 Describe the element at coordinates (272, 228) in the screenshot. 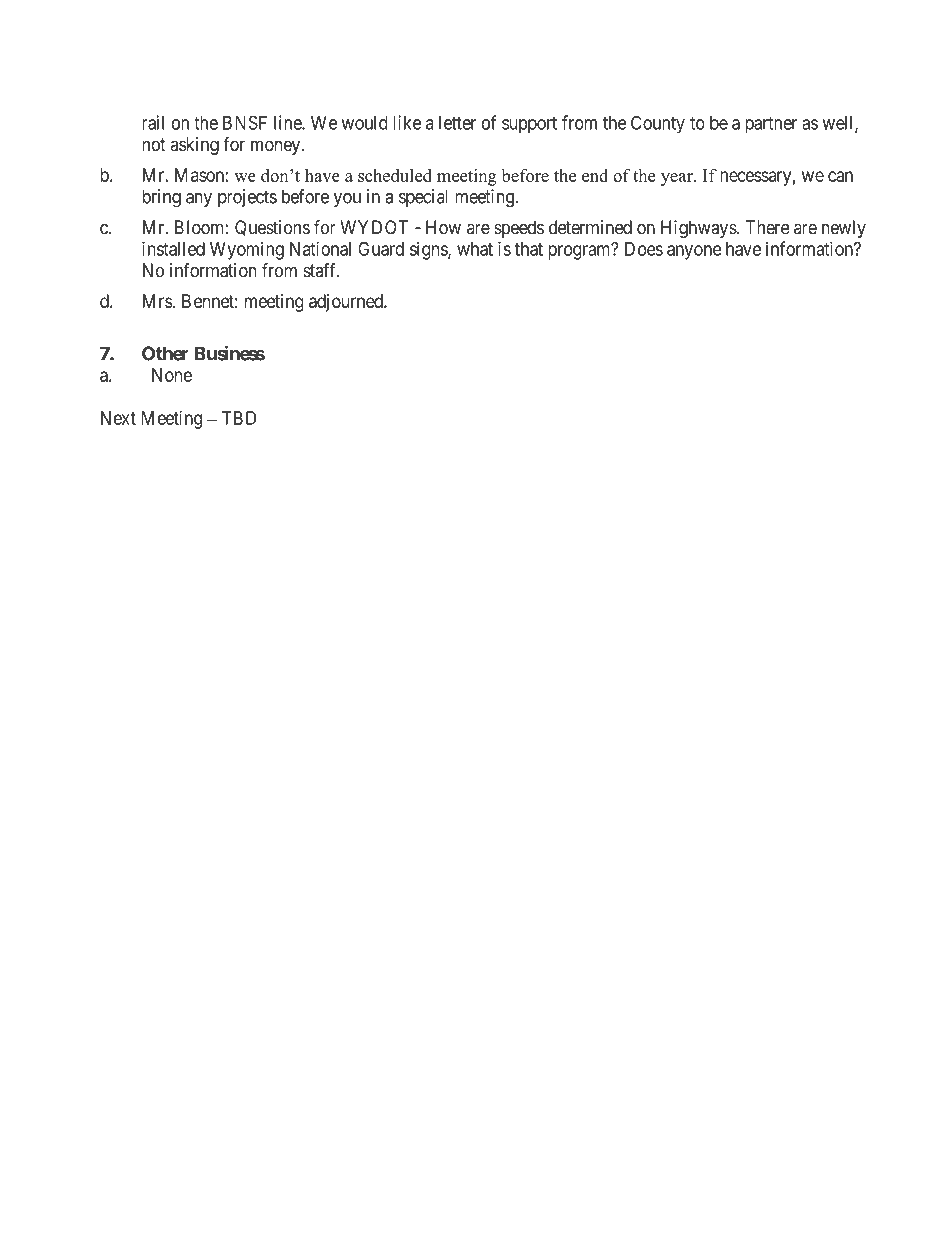

I see `Questions` at that location.
